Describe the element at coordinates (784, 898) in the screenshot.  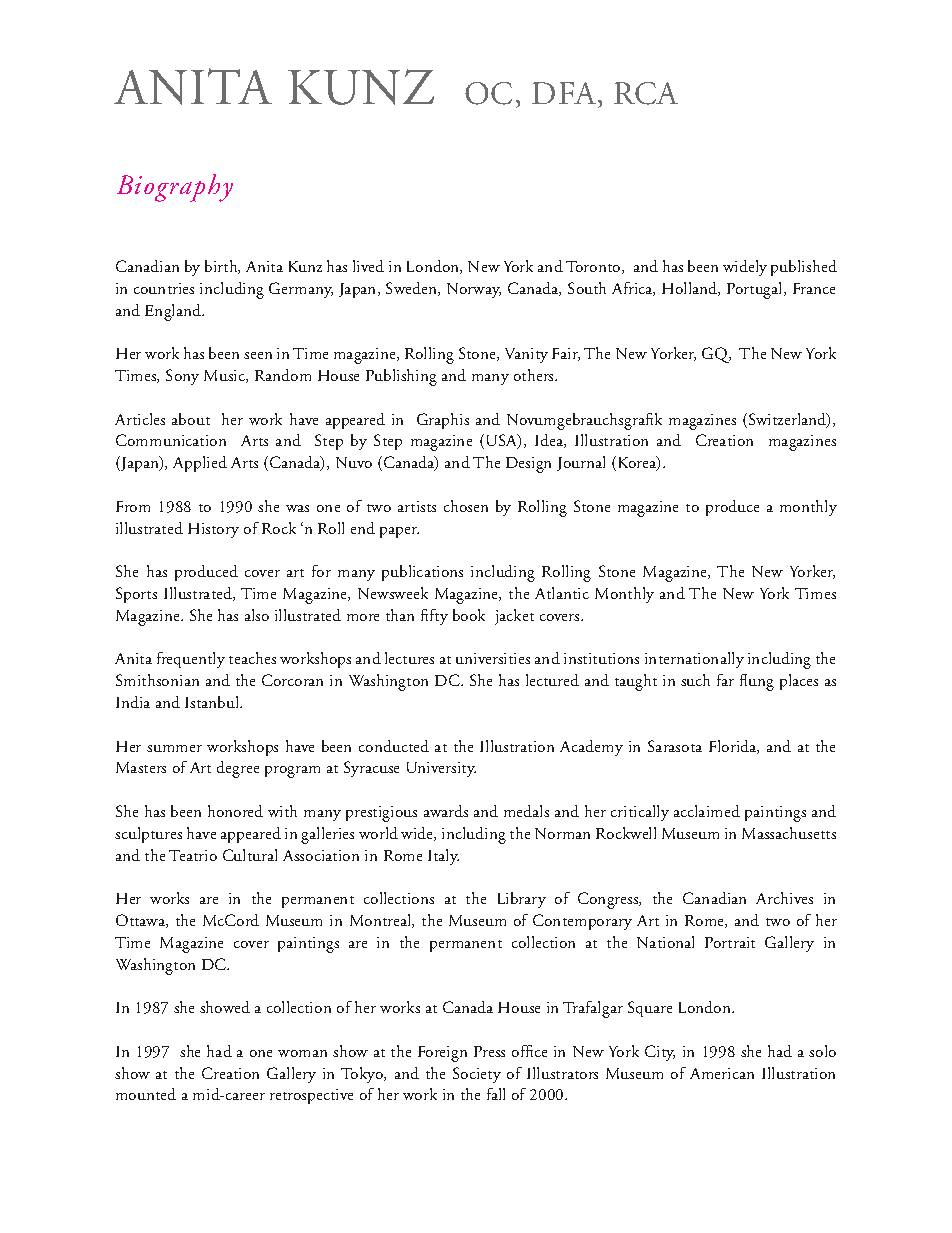
I see `Archives` at that location.
